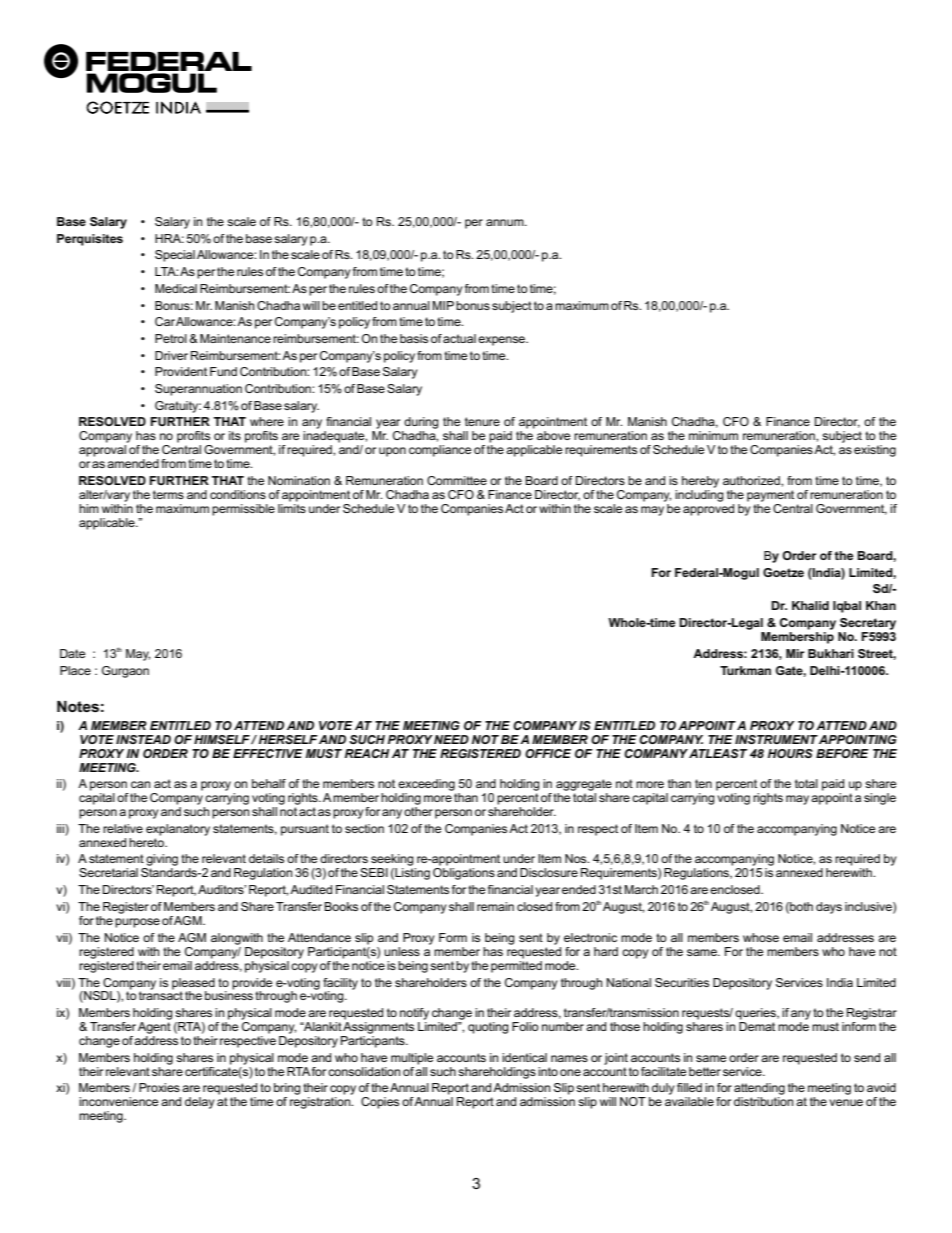  I want to click on INSTEAD, so click(143, 739).
